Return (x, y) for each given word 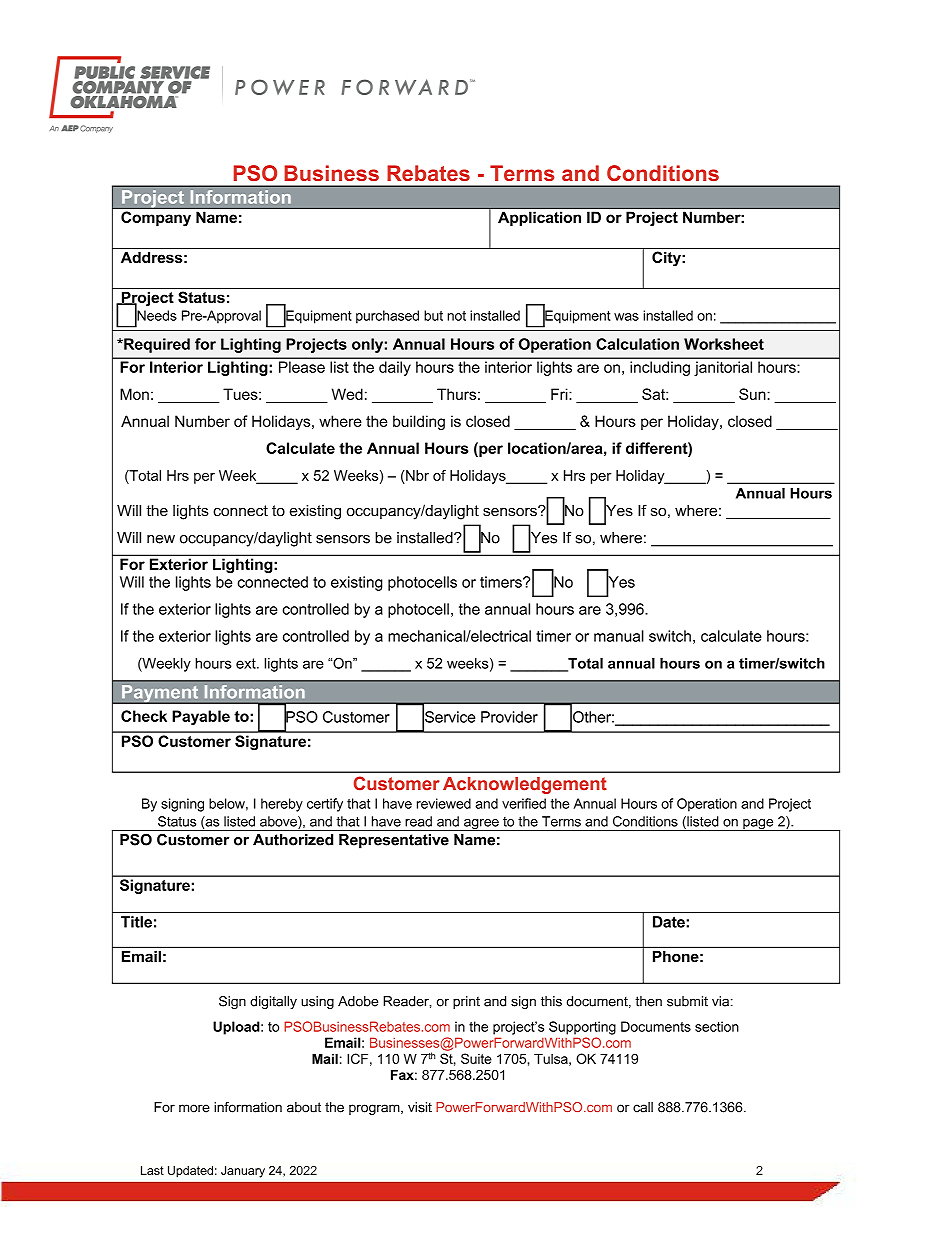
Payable (201, 717)
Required (156, 345)
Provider (509, 717)
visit (420, 1107)
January (243, 1172)
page (758, 825)
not (456, 316)
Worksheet (724, 344)
